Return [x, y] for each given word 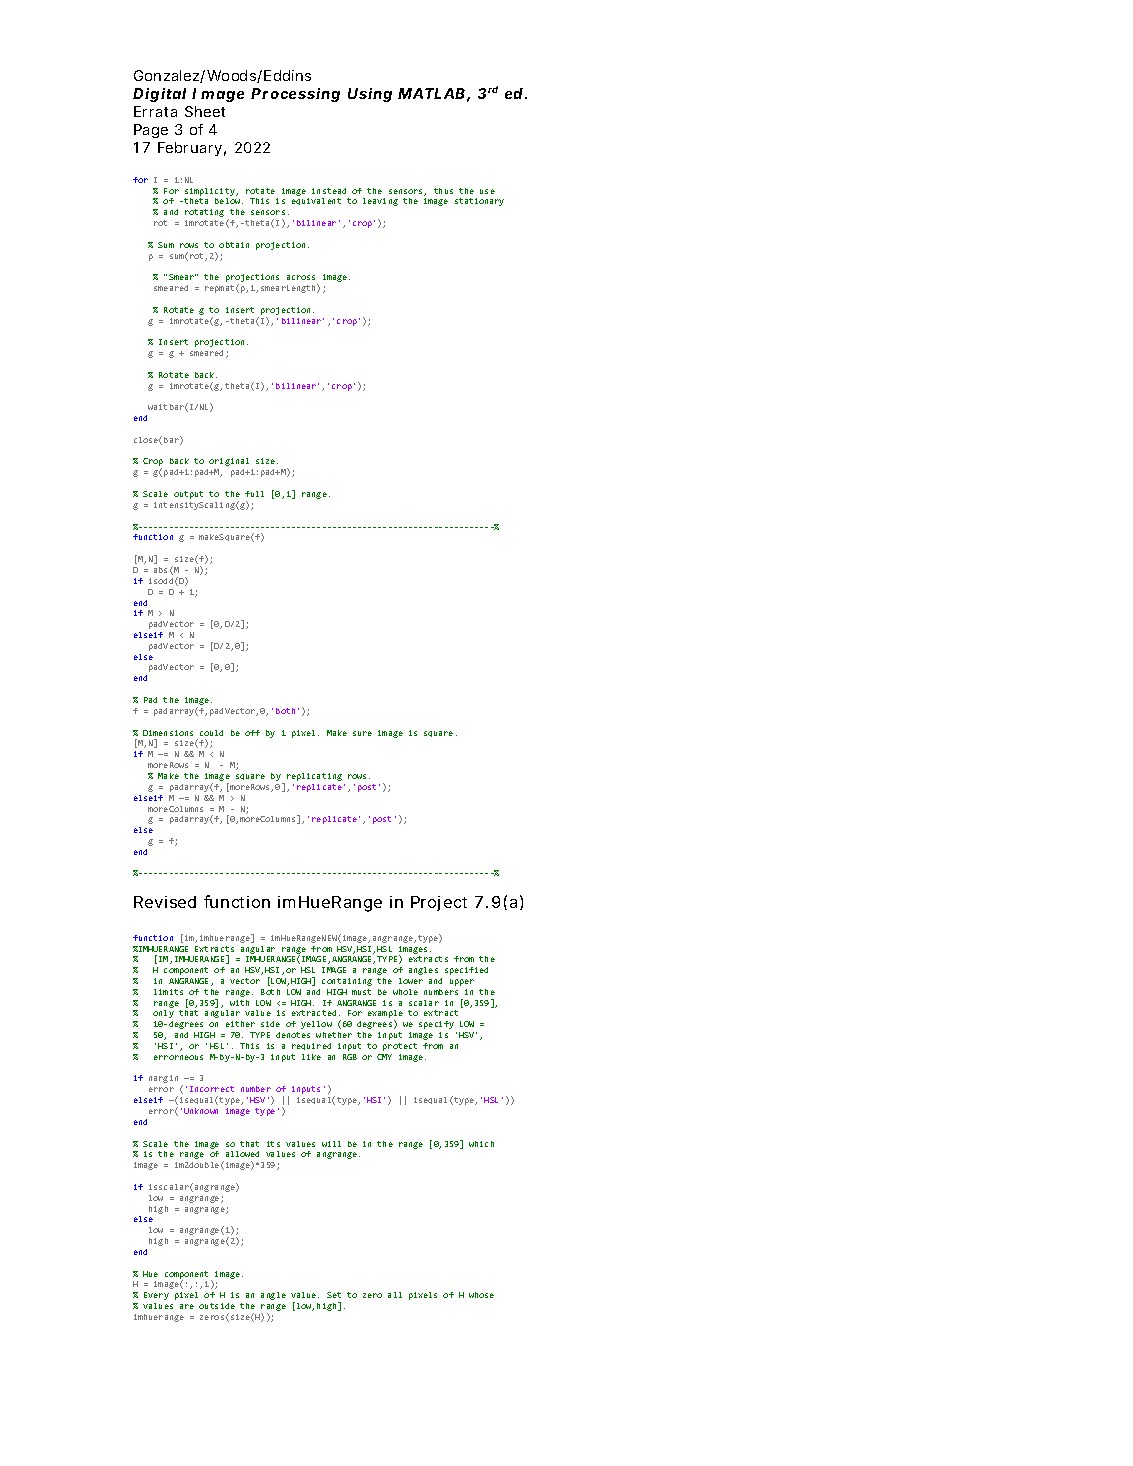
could [211, 733]
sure [362, 733]
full [254, 494]
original [229, 462]
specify [436, 1025]
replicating [314, 777]
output [188, 495]
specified [466, 971]
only [163, 1014]
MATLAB [431, 93]
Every [156, 1296]
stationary [479, 202]
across [301, 277]
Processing [295, 95]
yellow [316, 1025]
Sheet [205, 111]
